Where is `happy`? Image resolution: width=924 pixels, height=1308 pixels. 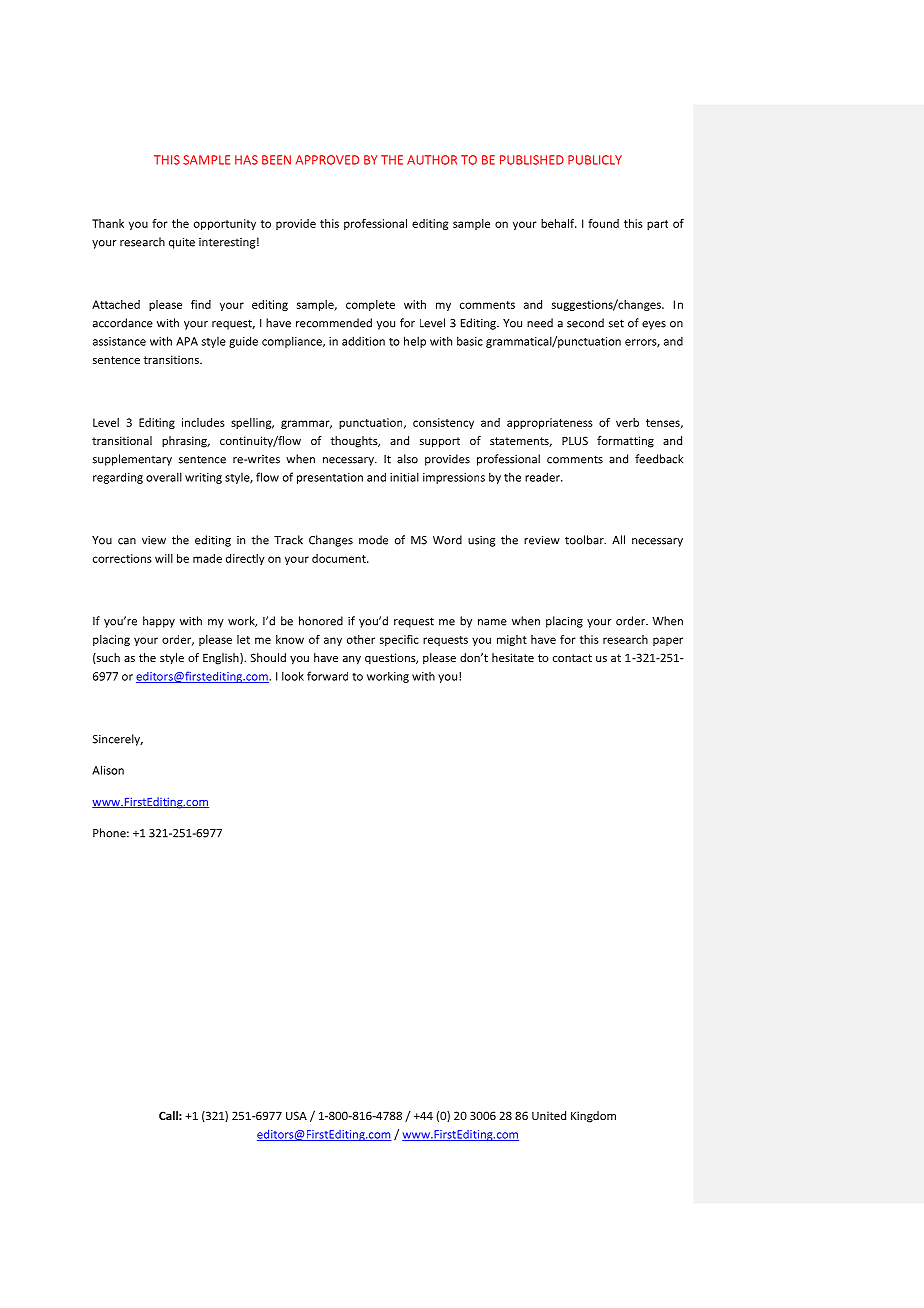 happy is located at coordinates (159, 622).
